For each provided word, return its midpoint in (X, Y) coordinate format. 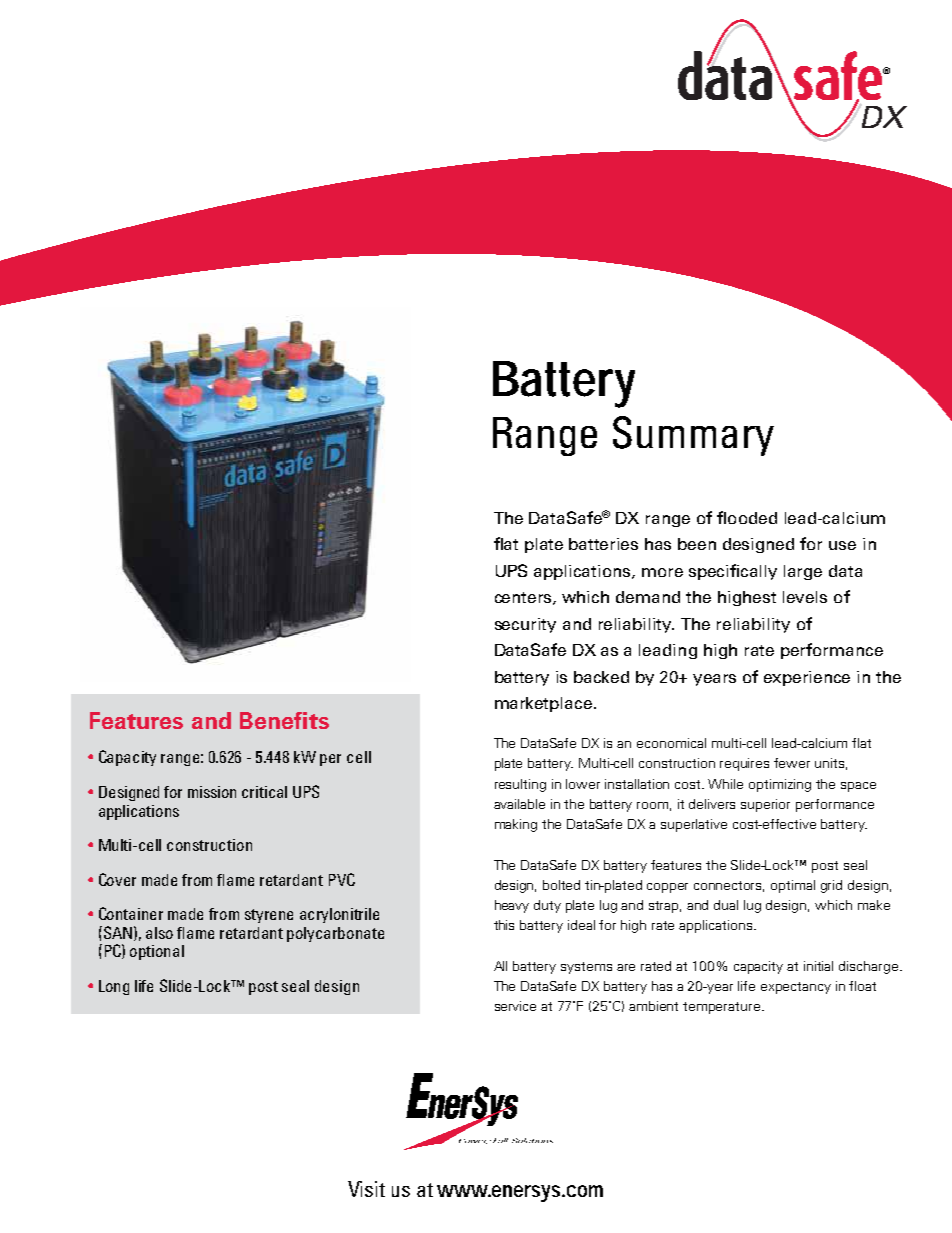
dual (726, 905)
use (842, 545)
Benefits (284, 720)
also (159, 933)
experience (807, 678)
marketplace (545, 704)
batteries (603, 544)
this (504, 925)
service (515, 1006)
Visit (366, 1189)
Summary (693, 436)
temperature (723, 1008)
